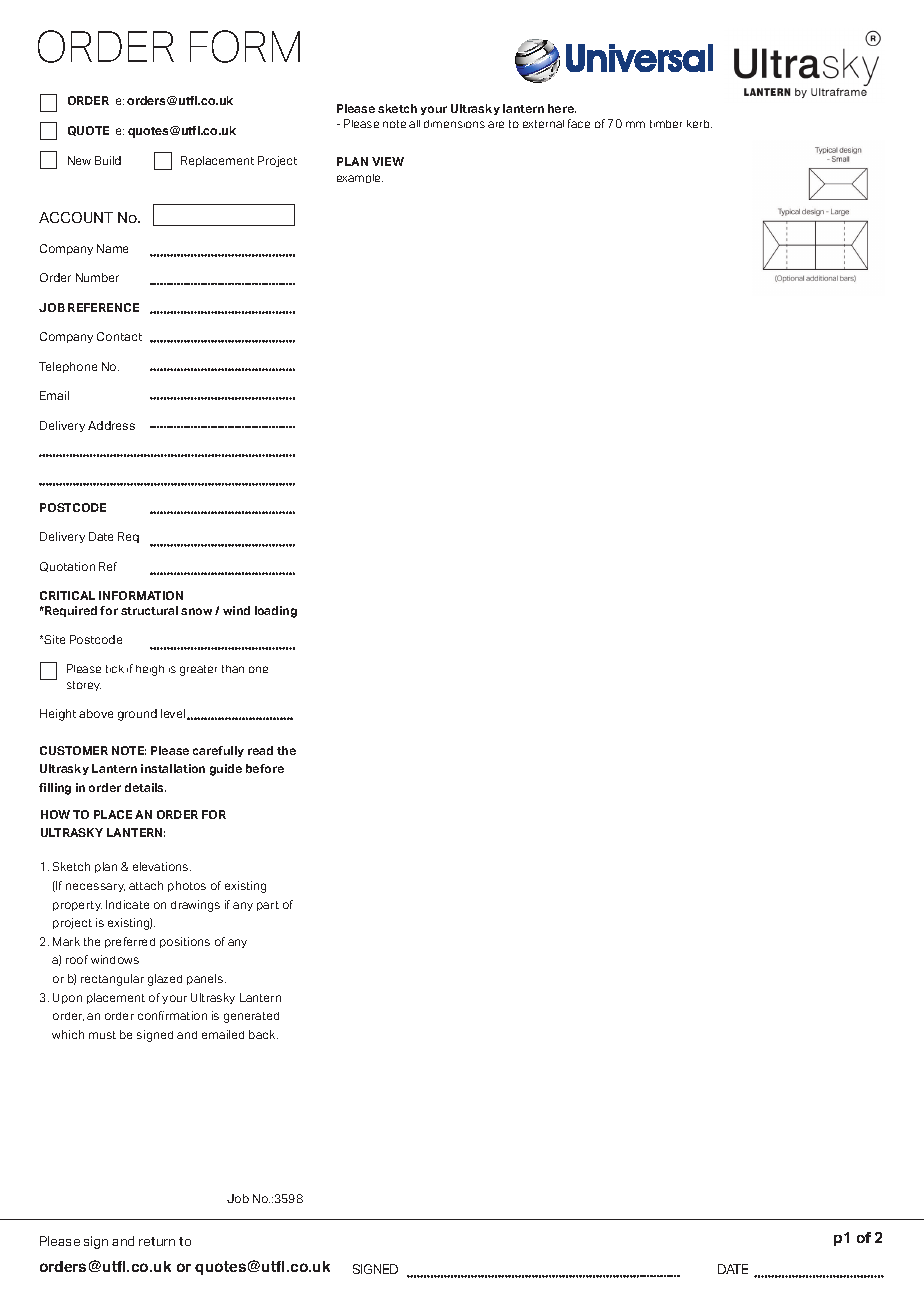  What do you see at coordinates (108, 160) in the screenshot?
I see `Build` at bounding box center [108, 160].
